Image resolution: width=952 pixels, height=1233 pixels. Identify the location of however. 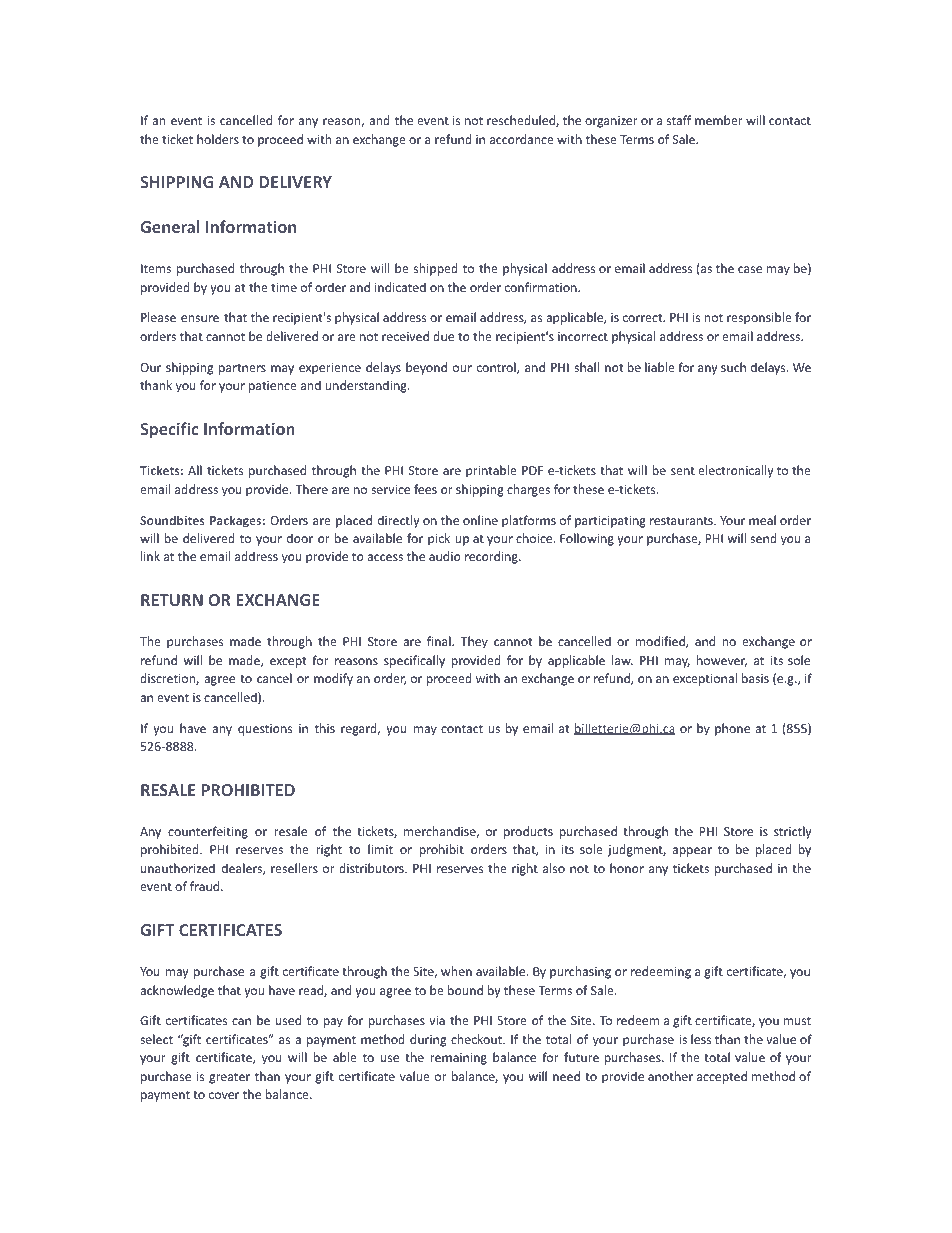
(722, 661).
